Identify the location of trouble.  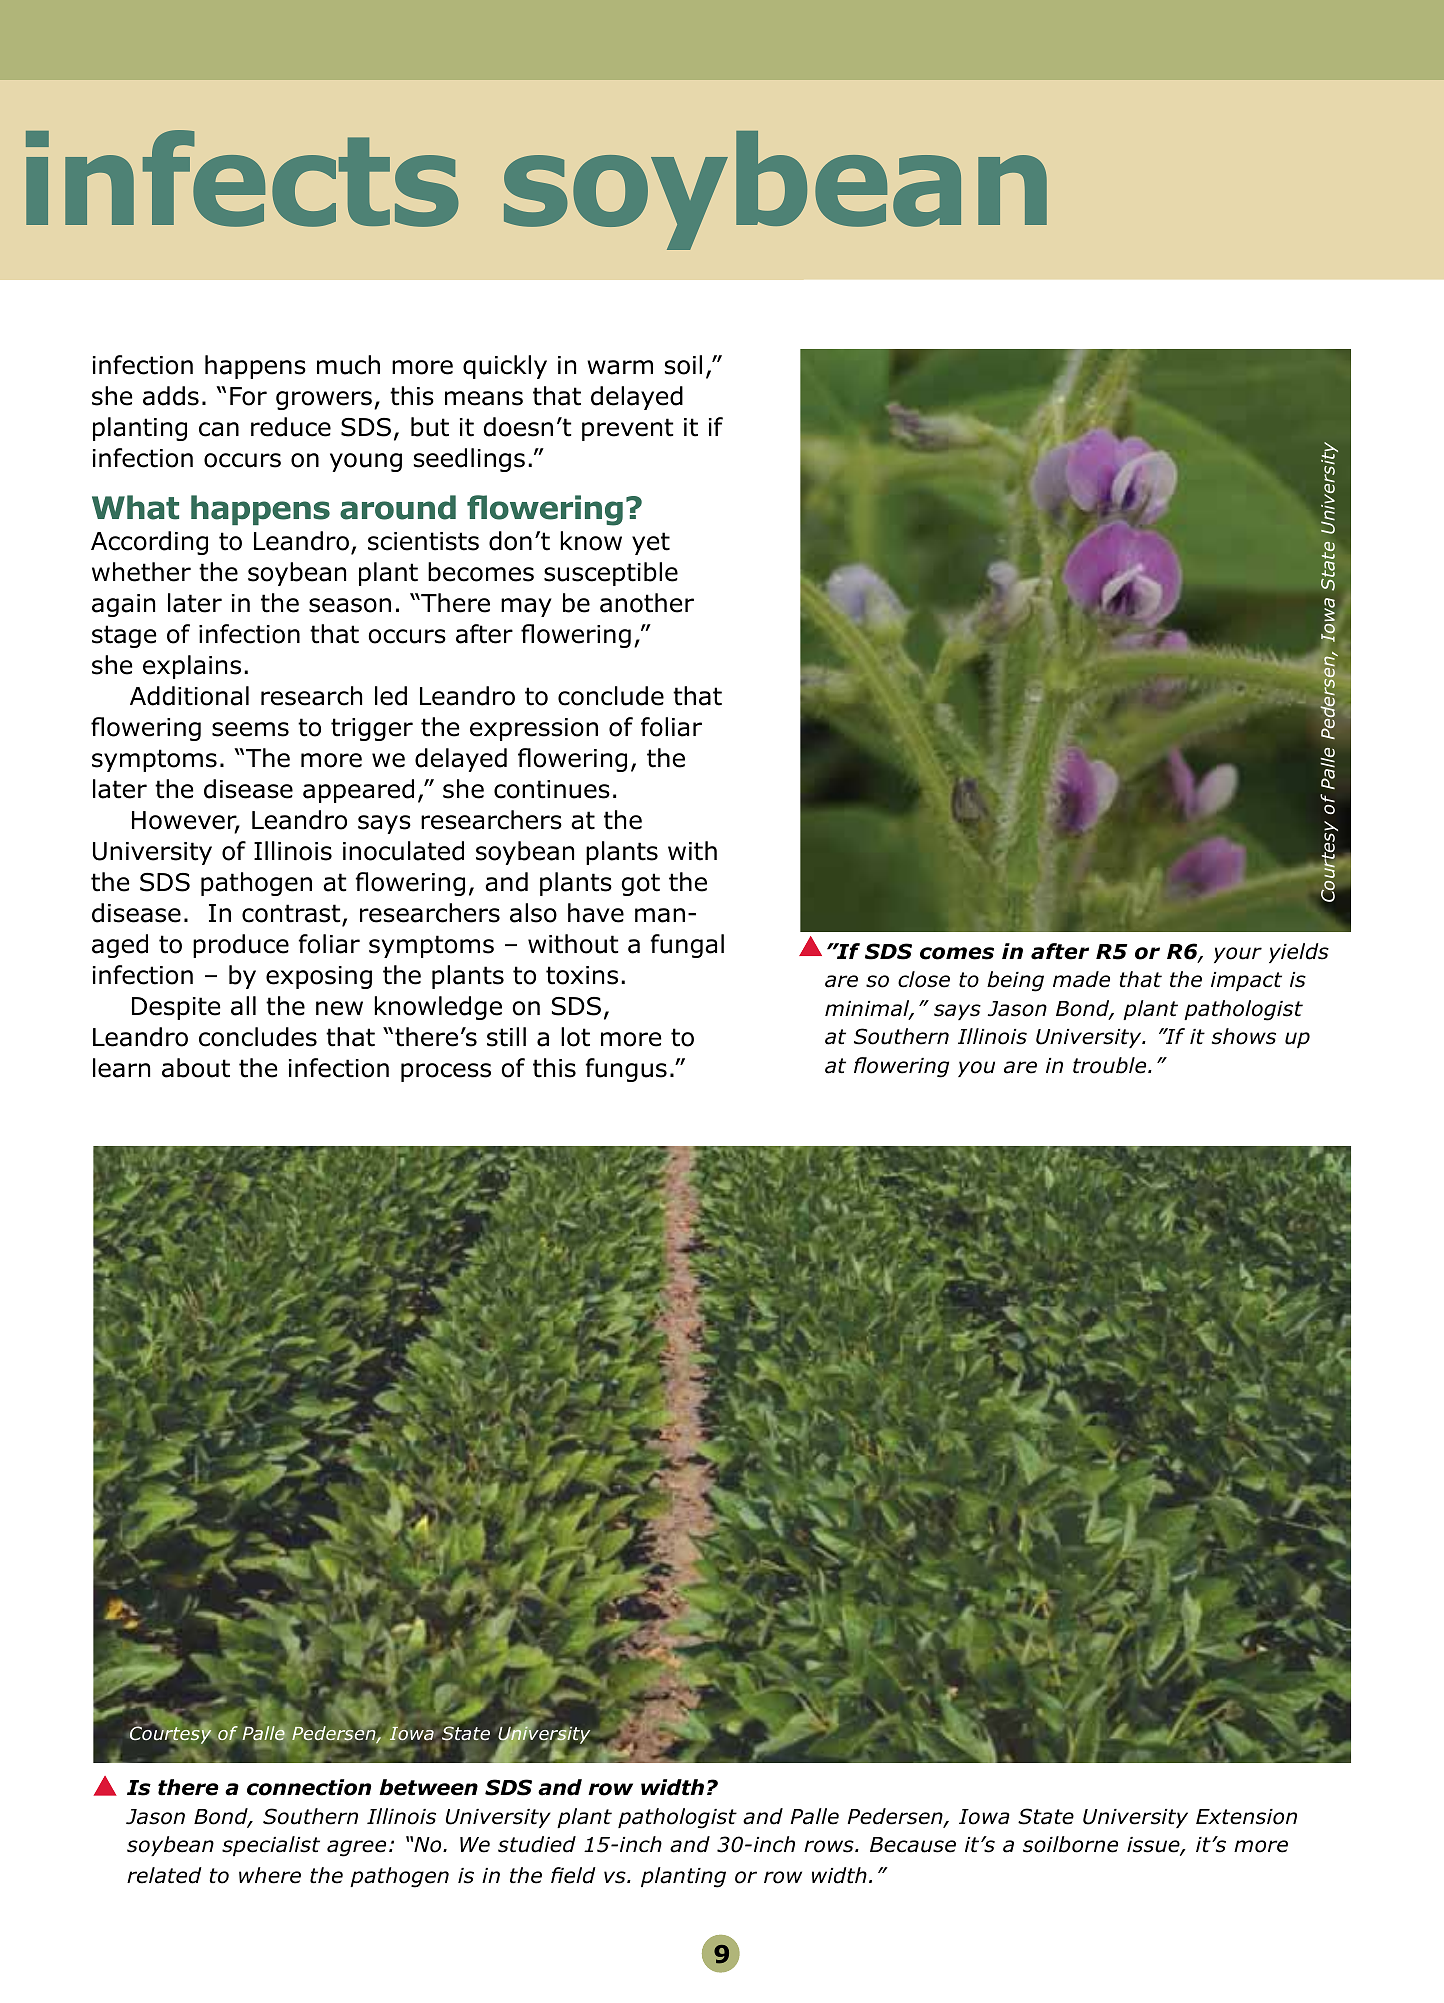
(1111, 1065).
